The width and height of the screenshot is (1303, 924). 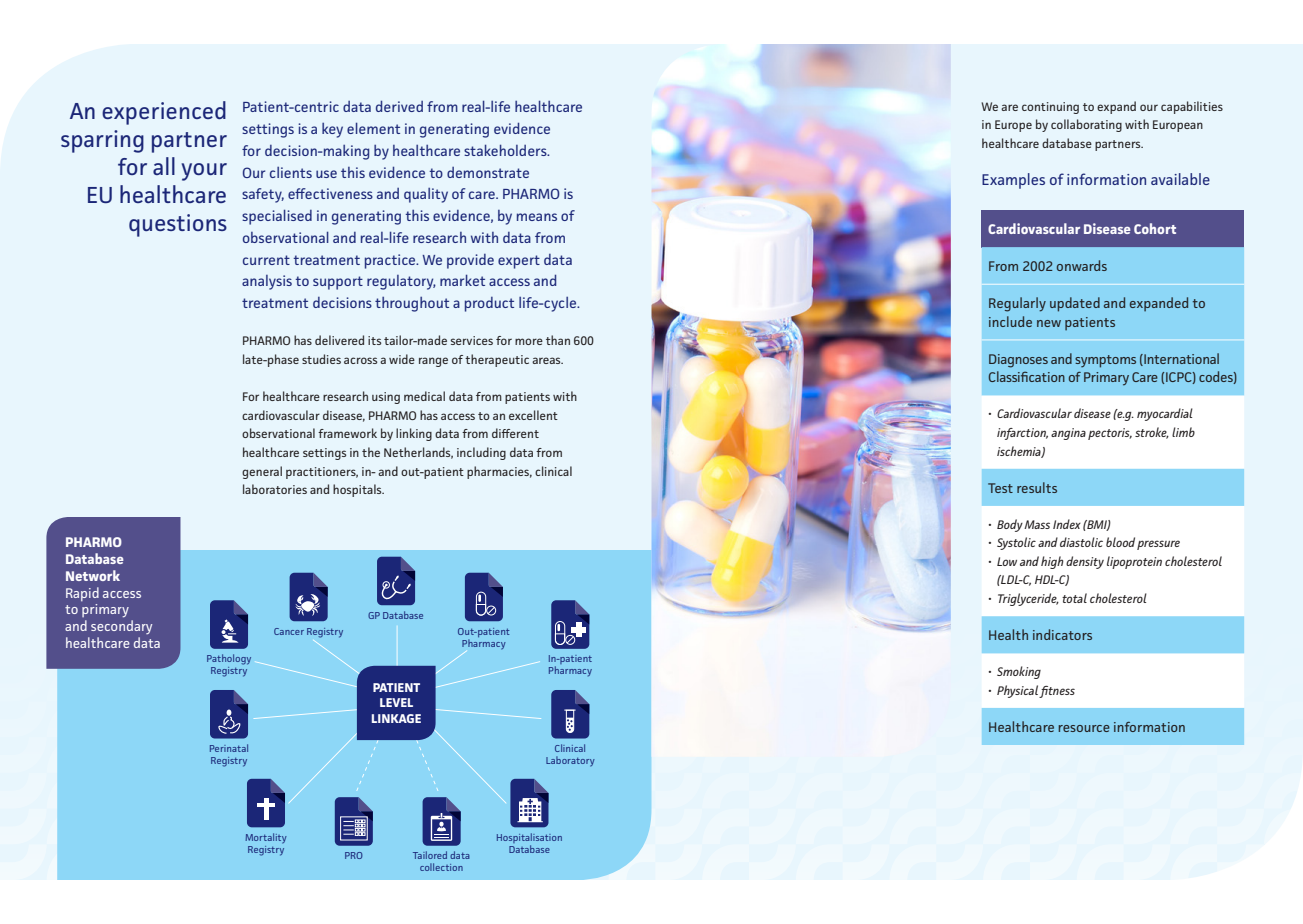 I want to click on Hospitalisation, so click(x=529, y=839).
